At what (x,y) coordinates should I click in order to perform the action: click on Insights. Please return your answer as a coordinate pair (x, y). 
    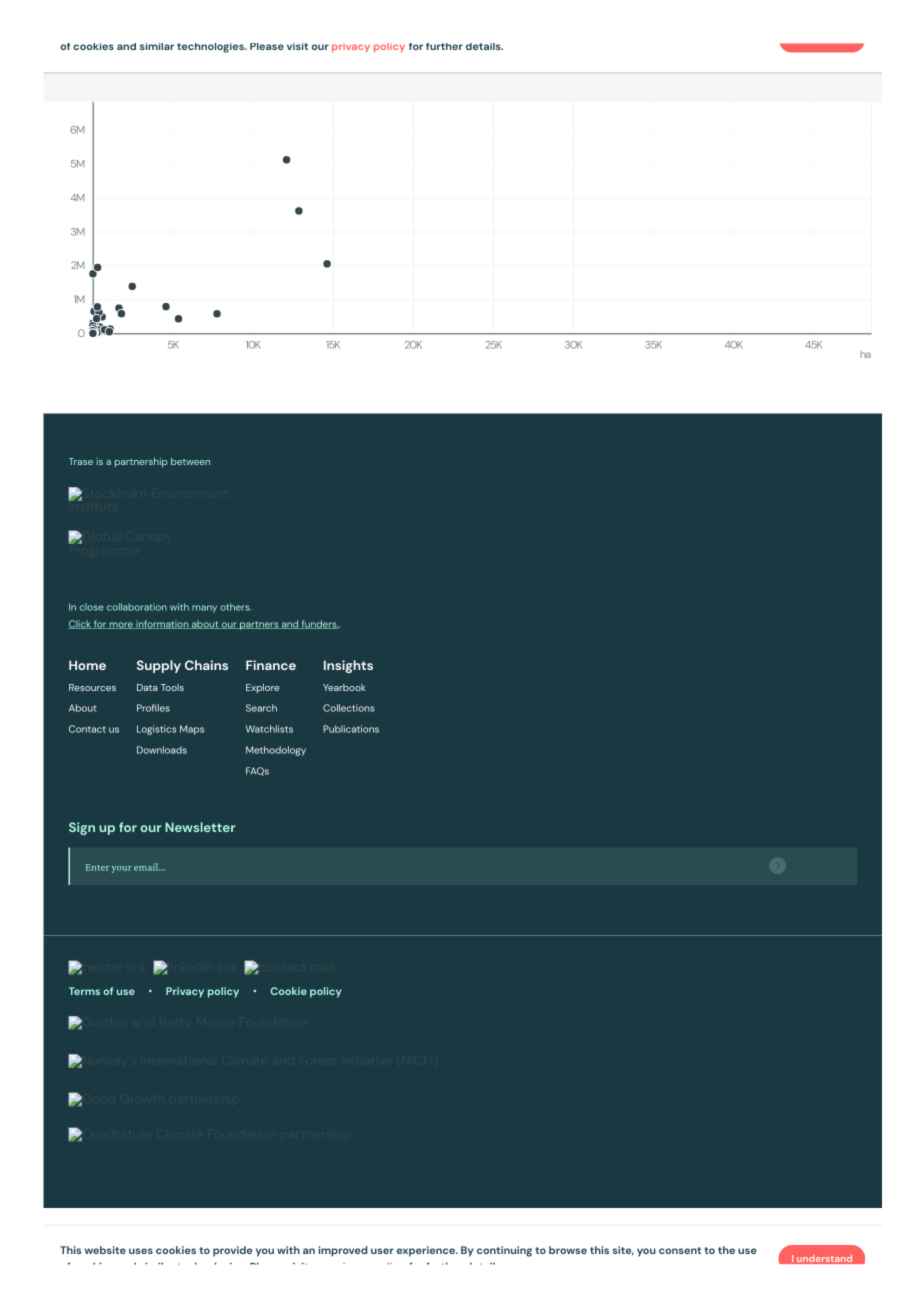
    Looking at the image, I should click on (348, 666).
